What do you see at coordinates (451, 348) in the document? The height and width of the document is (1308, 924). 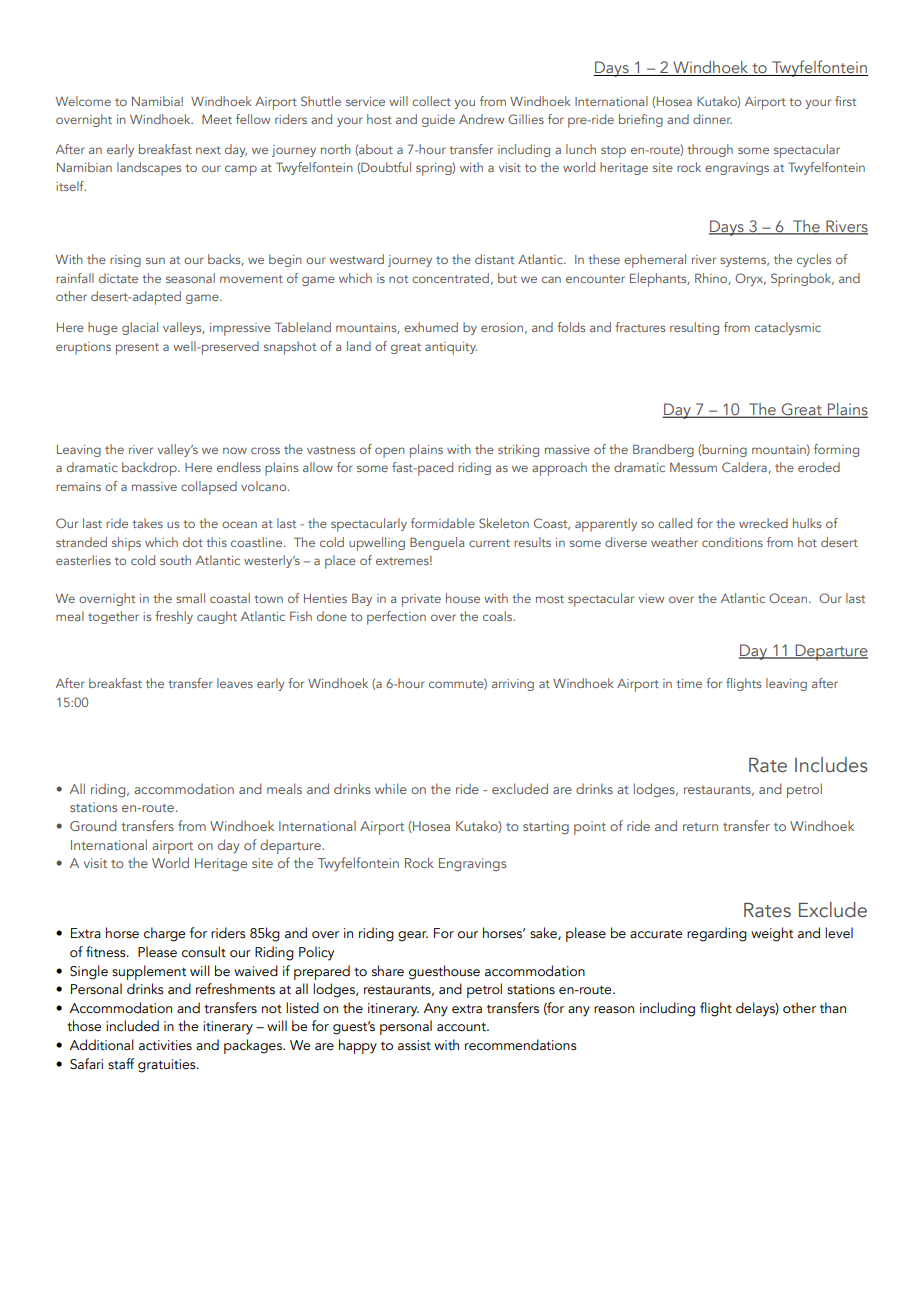 I see `antiquity` at bounding box center [451, 348].
